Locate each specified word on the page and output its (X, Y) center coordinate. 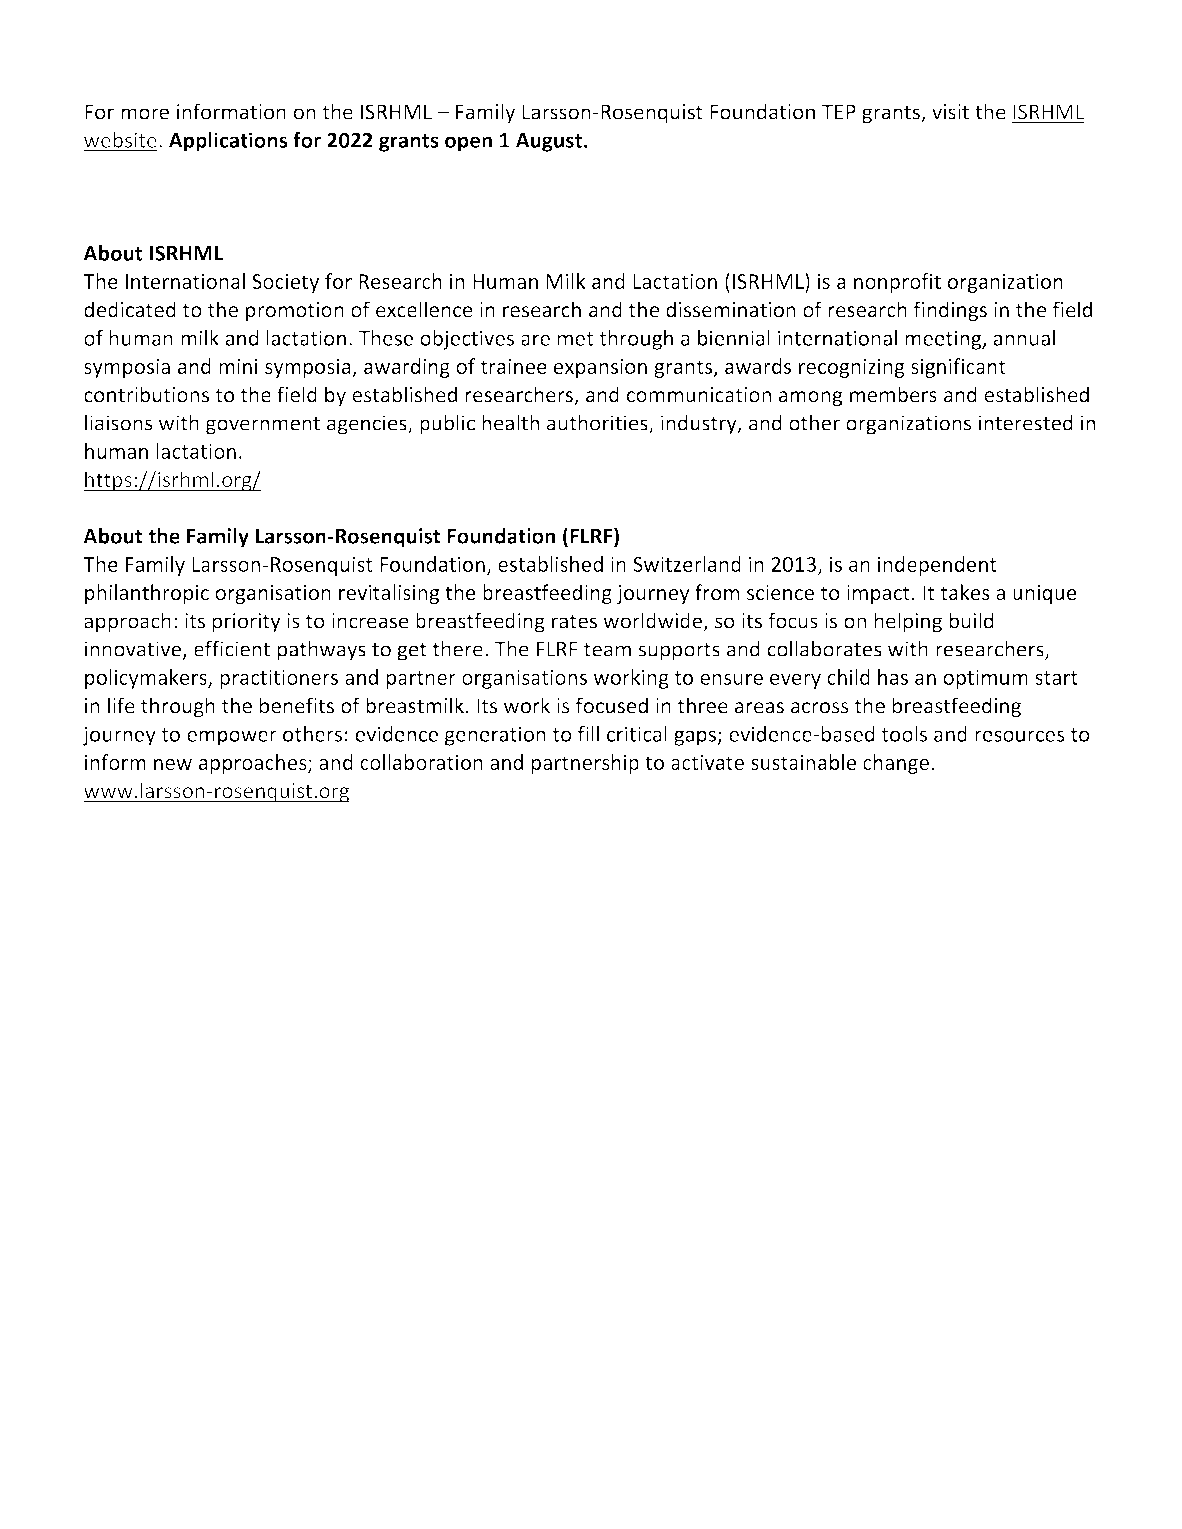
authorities (598, 423)
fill (588, 734)
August (549, 142)
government (263, 426)
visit (950, 112)
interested (1026, 422)
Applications (228, 142)
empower (232, 738)
